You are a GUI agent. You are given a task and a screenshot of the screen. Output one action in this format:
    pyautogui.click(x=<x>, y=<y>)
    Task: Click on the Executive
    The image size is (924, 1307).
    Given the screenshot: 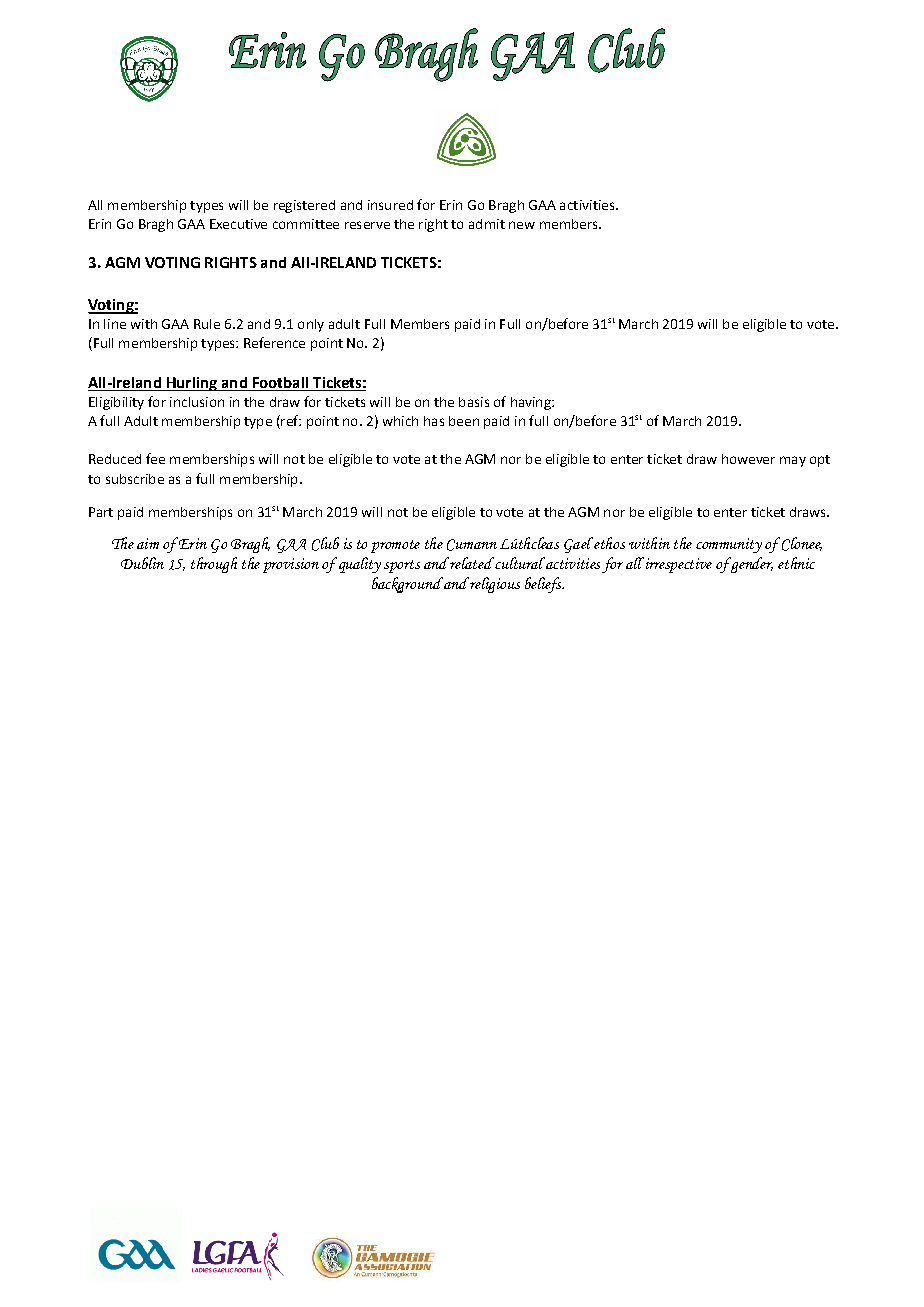 What is the action you would take?
    pyautogui.click(x=238, y=224)
